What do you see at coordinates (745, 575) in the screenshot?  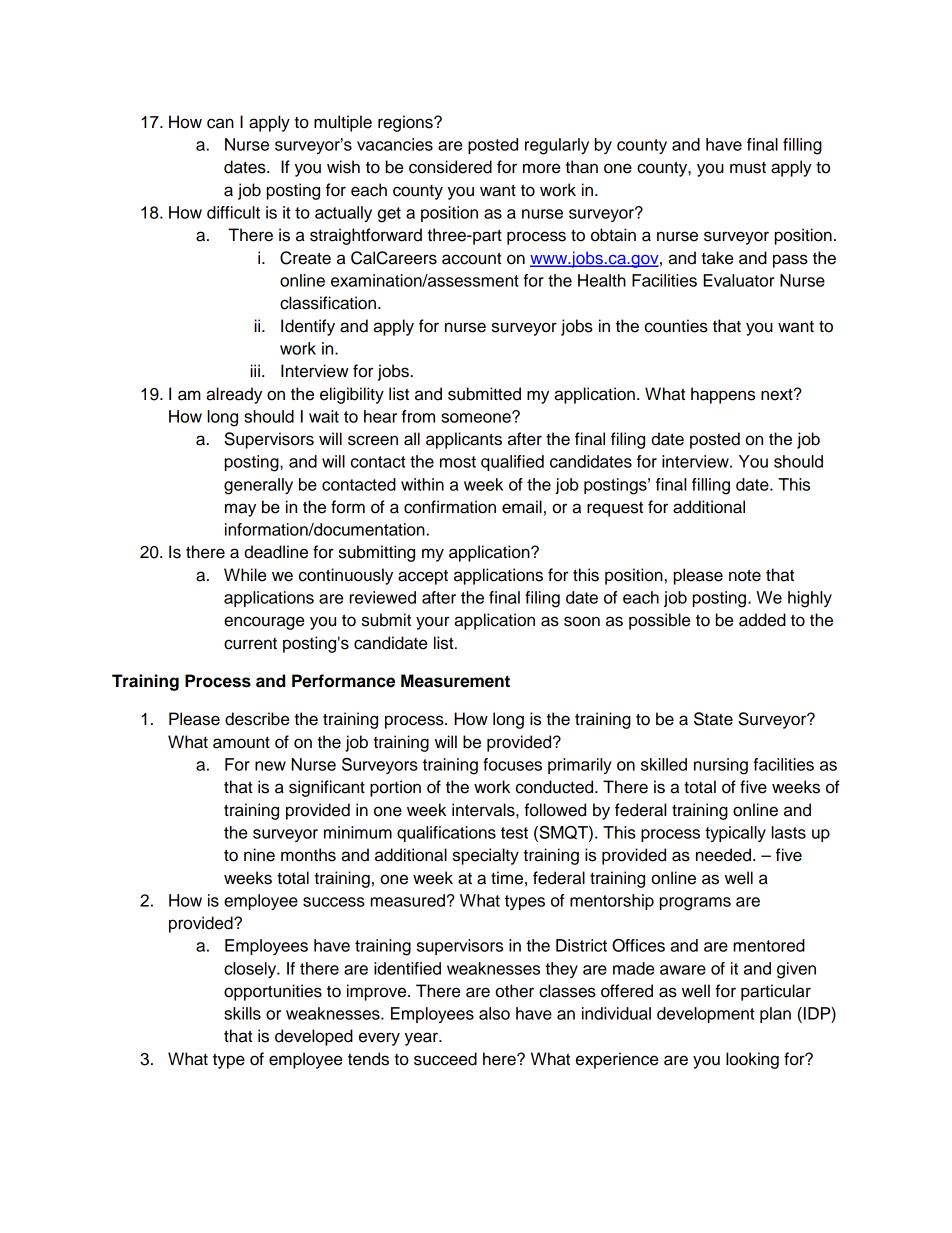 I see `note` at bounding box center [745, 575].
